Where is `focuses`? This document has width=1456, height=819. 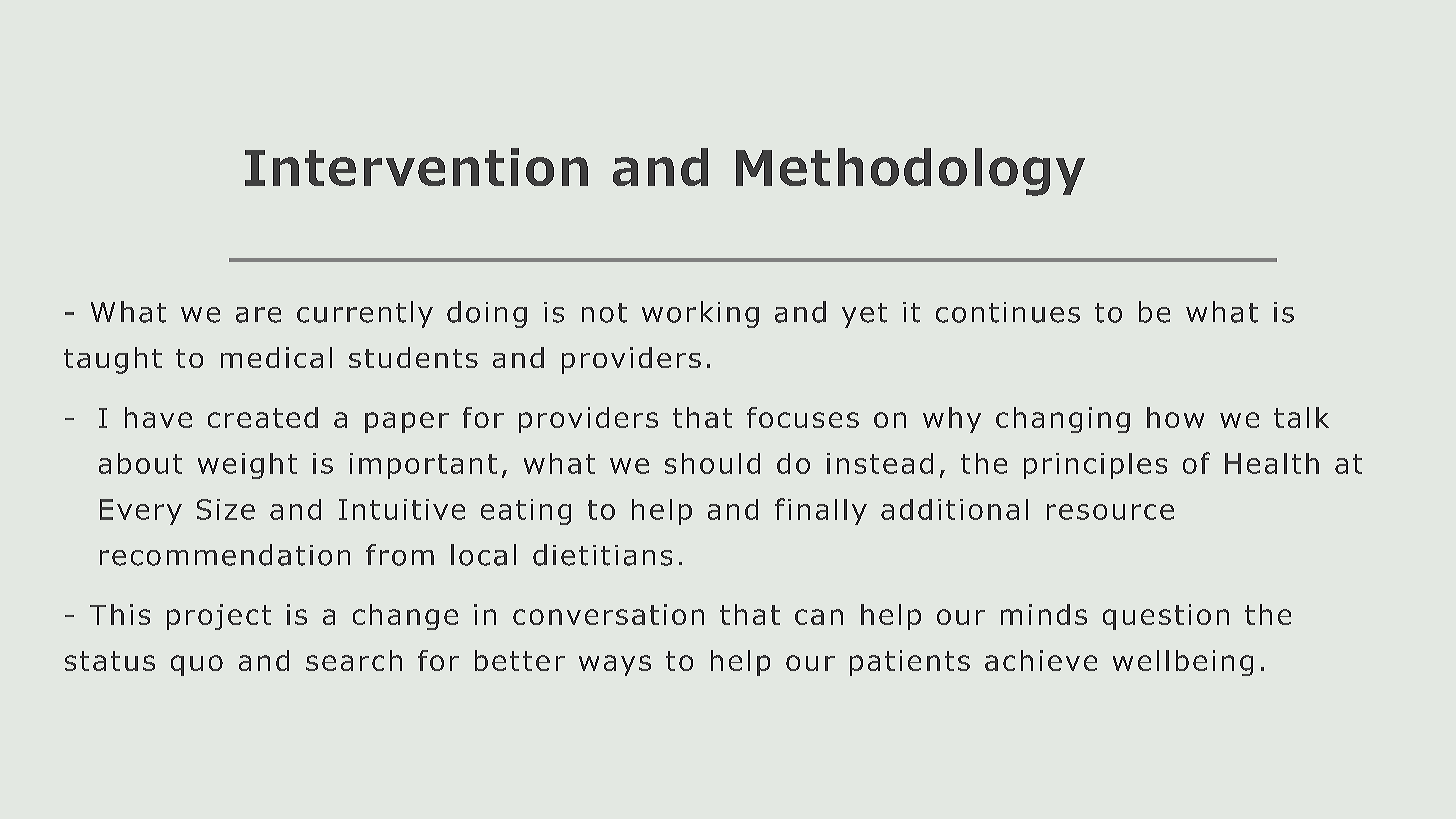
focuses is located at coordinates (803, 417).
